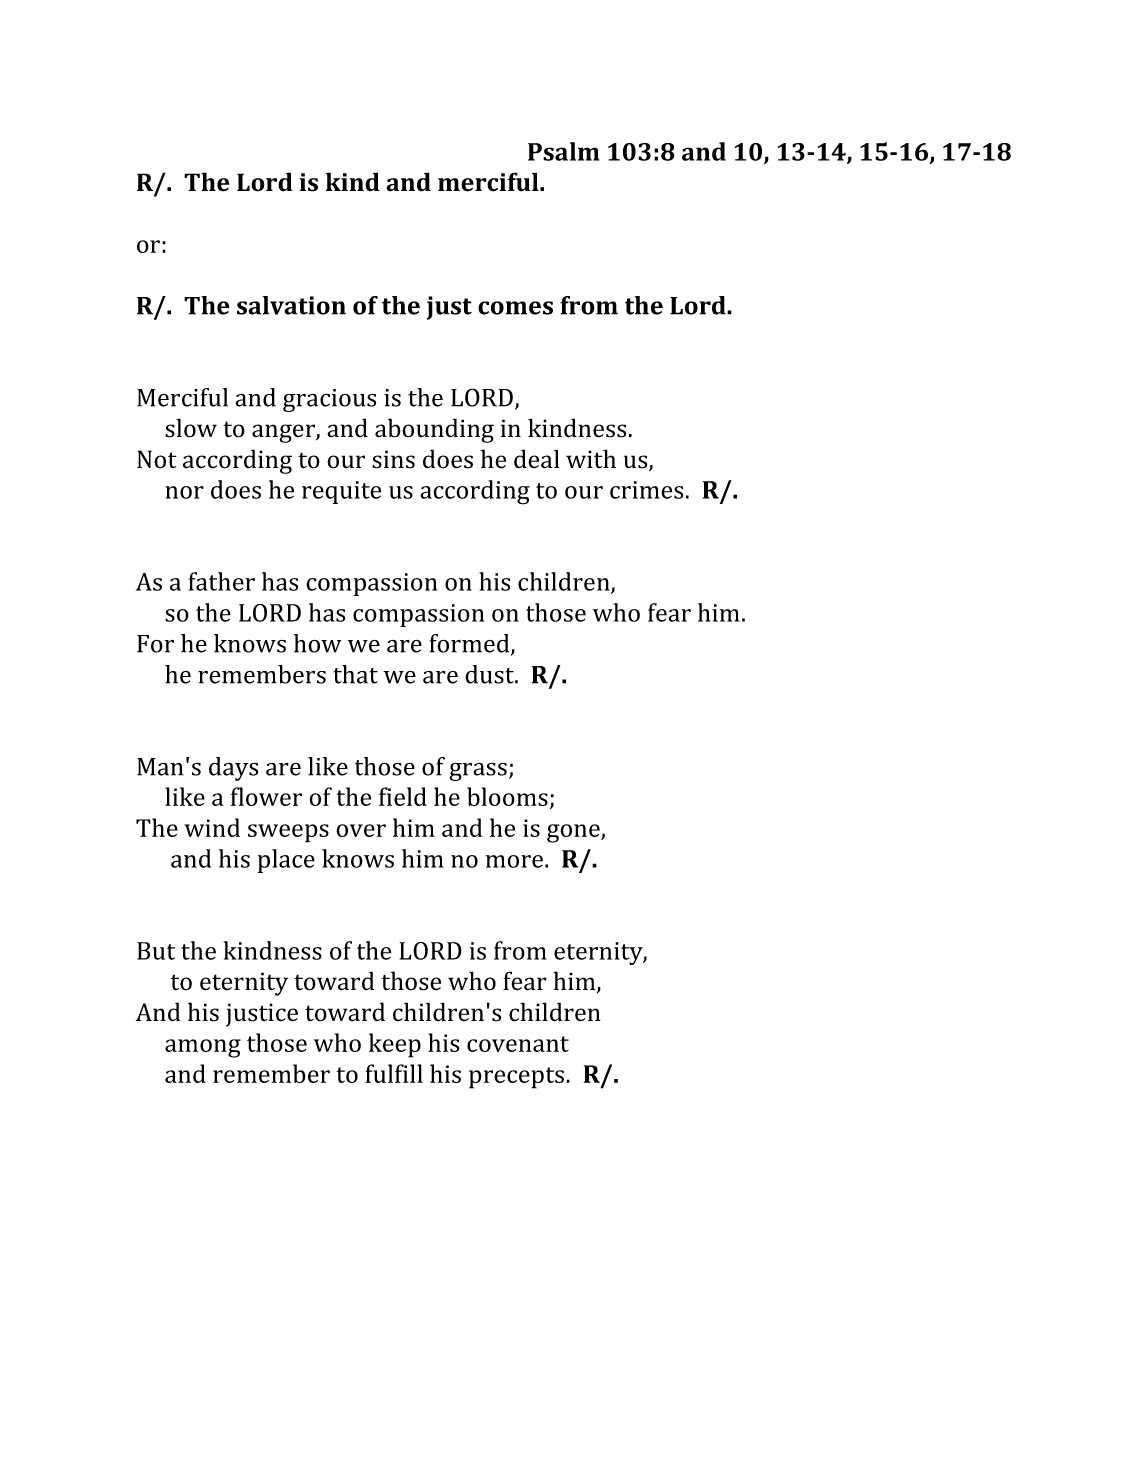 This screenshot has height=1483, width=1146. I want to click on gone, so click(574, 833).
